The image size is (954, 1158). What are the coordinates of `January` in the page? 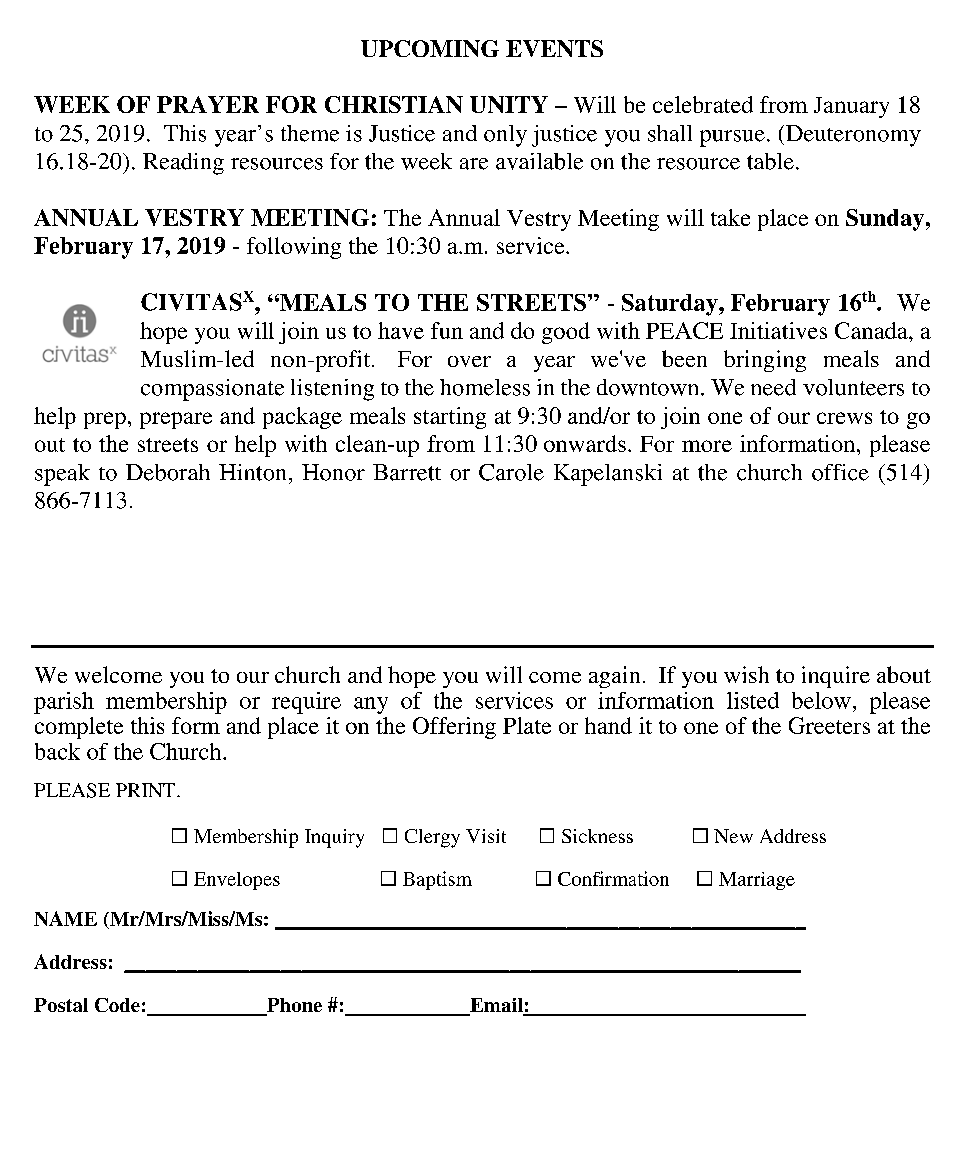 It's located at (851, 107).
